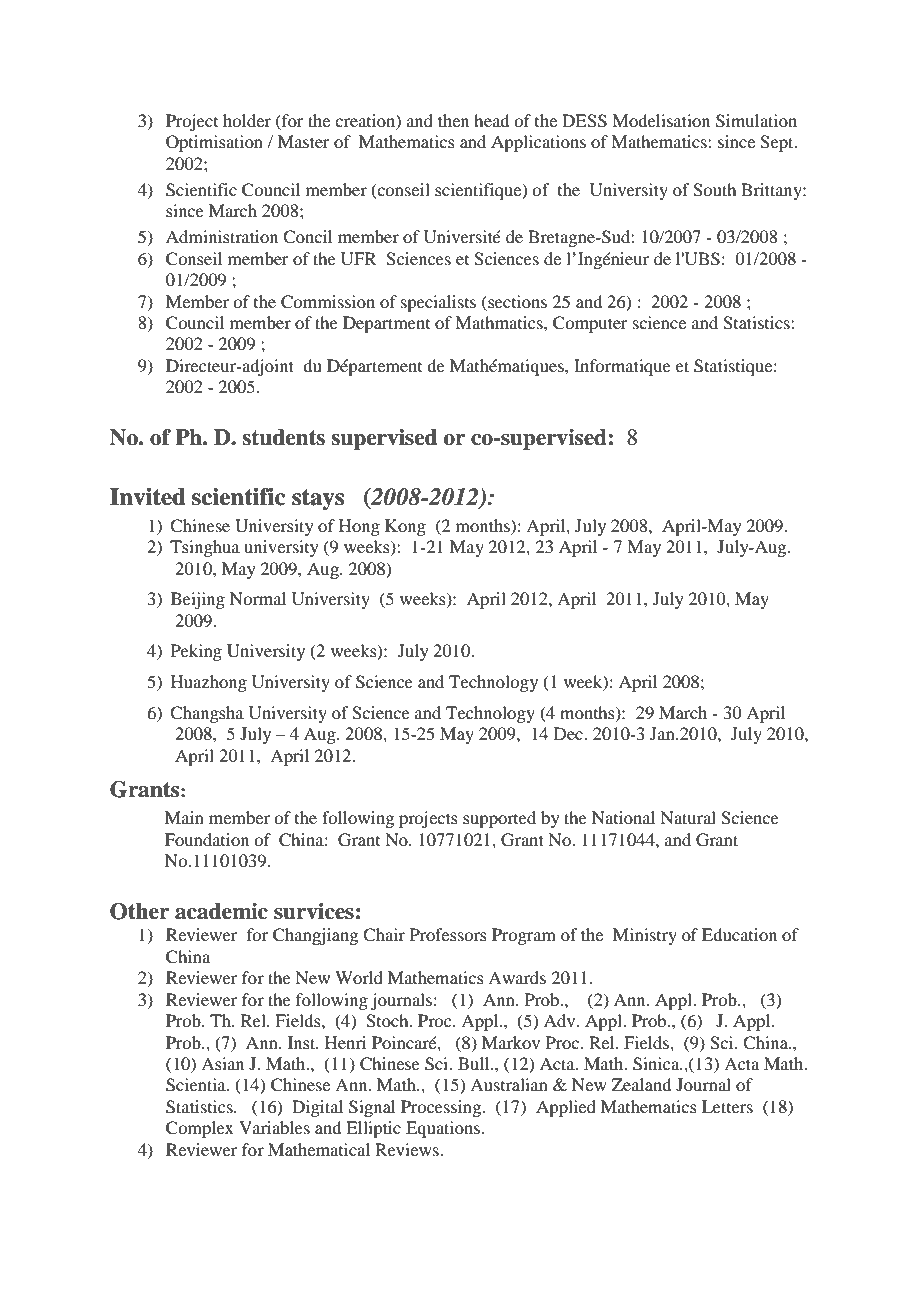 The image size is (924, 1308). Describe the element at coordinates (200, 1129) in the screenshot. I see `Complex` at that location.
